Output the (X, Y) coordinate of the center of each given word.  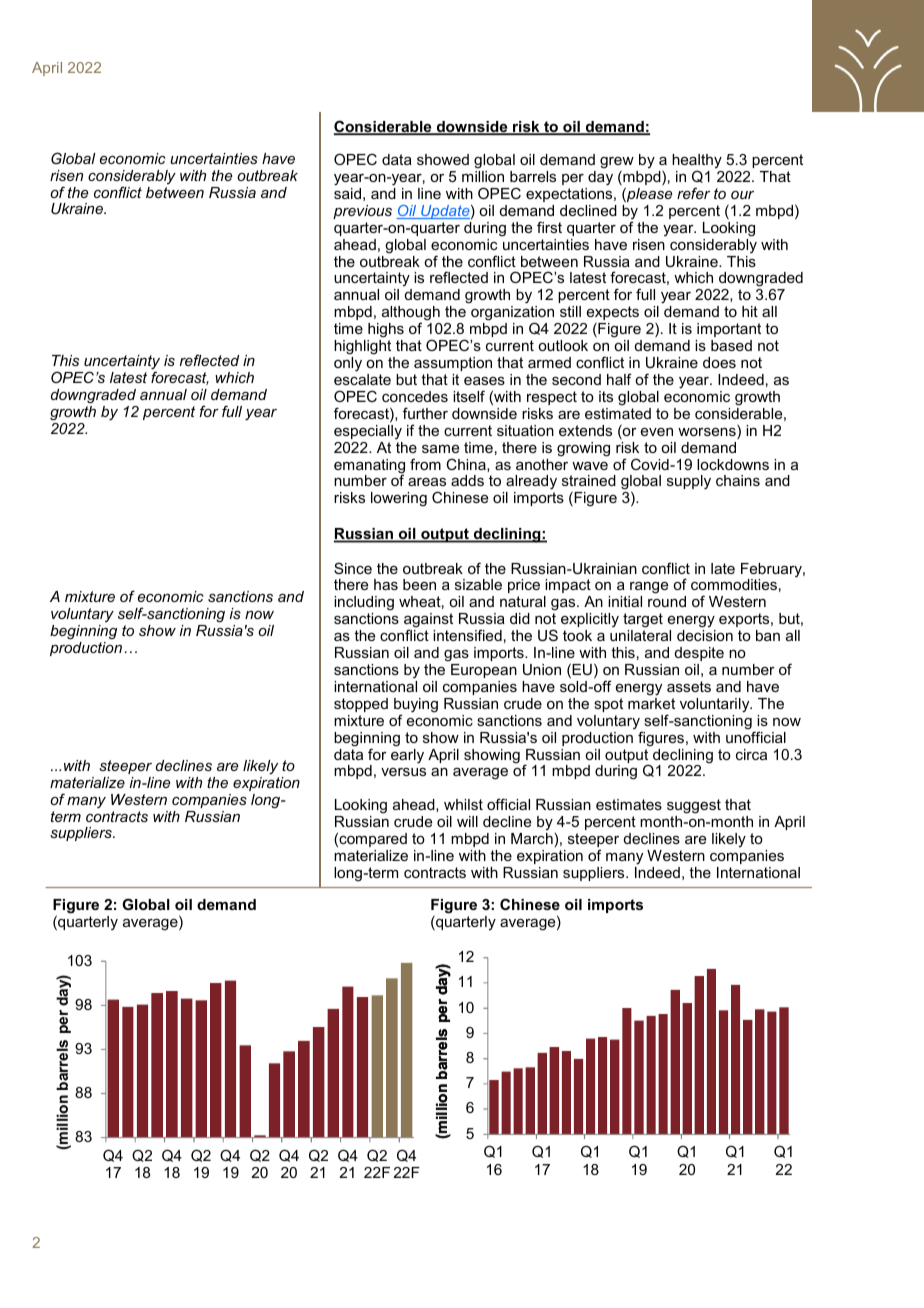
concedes (415, 396)
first (549, 227)
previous (362, 212)
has (386, 584)
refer (693, 193)
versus (403, 772)
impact (568, 586)
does (719, 362)
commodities (734, 584)
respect (552, 398)
